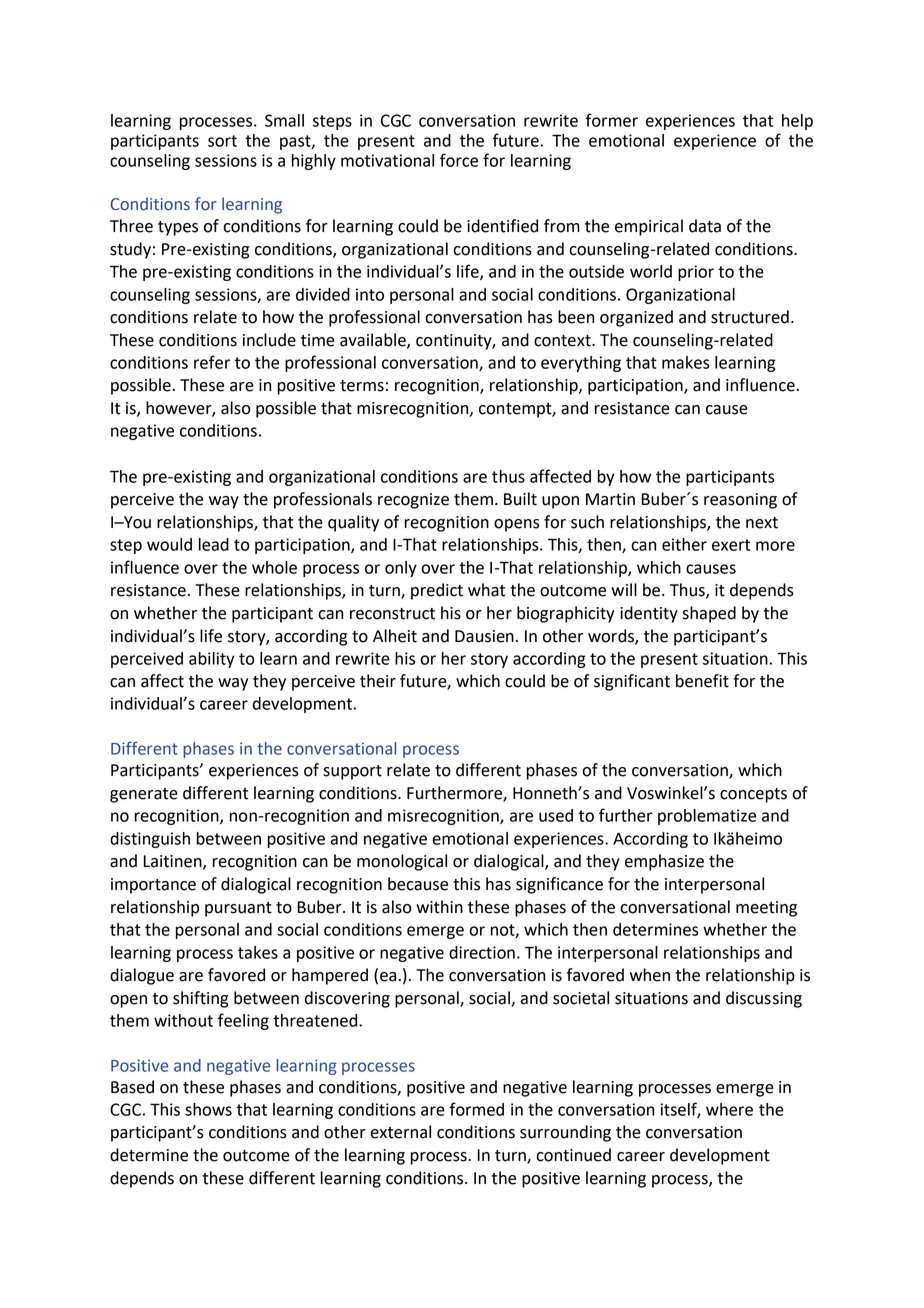 The width and height of the page is (924, 1308). Describe the element at coordinates (208, 1109) in the page. I see `shows` at that location.
